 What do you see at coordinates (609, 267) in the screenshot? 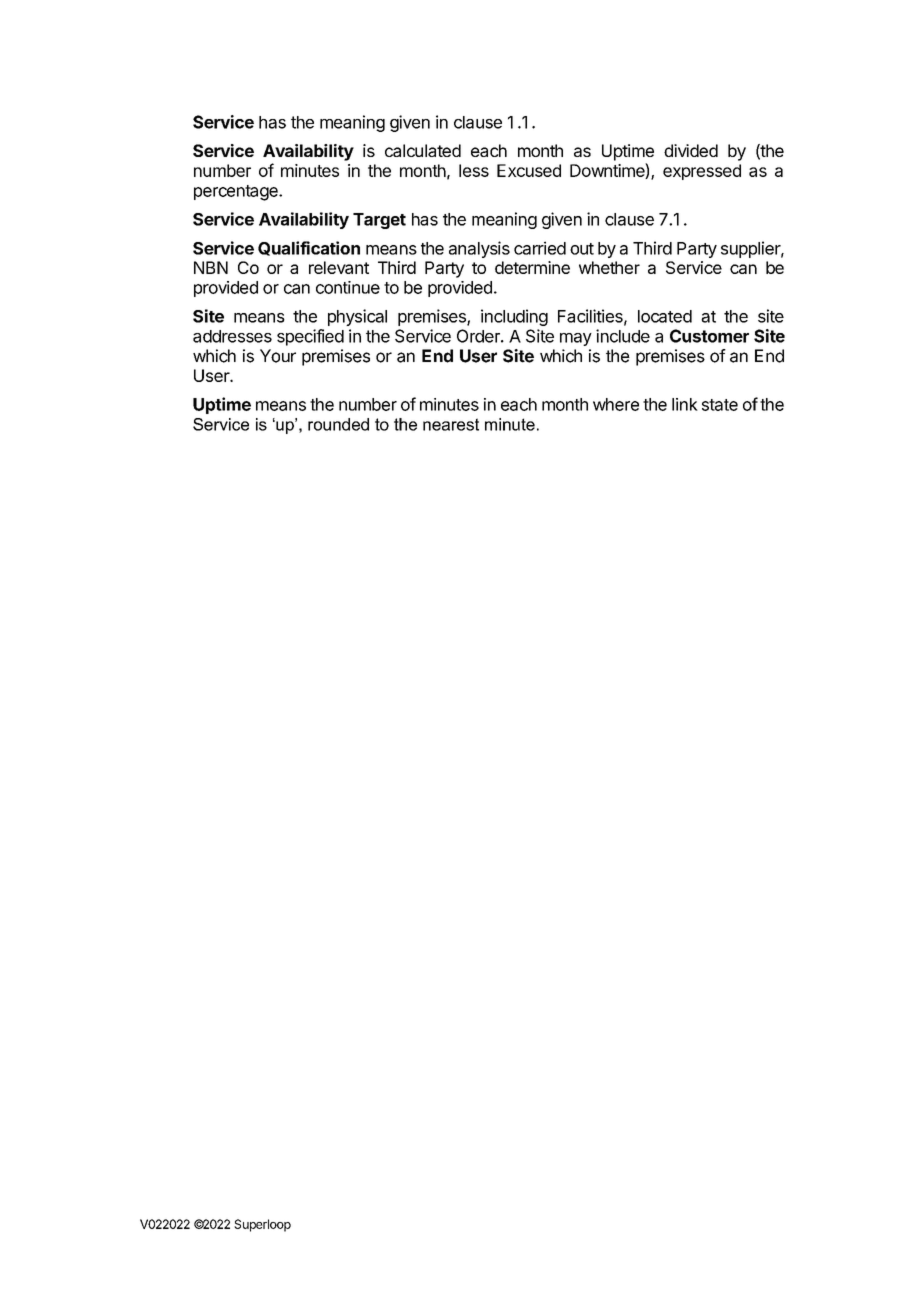
I see `whether` at bounding box center [609, 267].
